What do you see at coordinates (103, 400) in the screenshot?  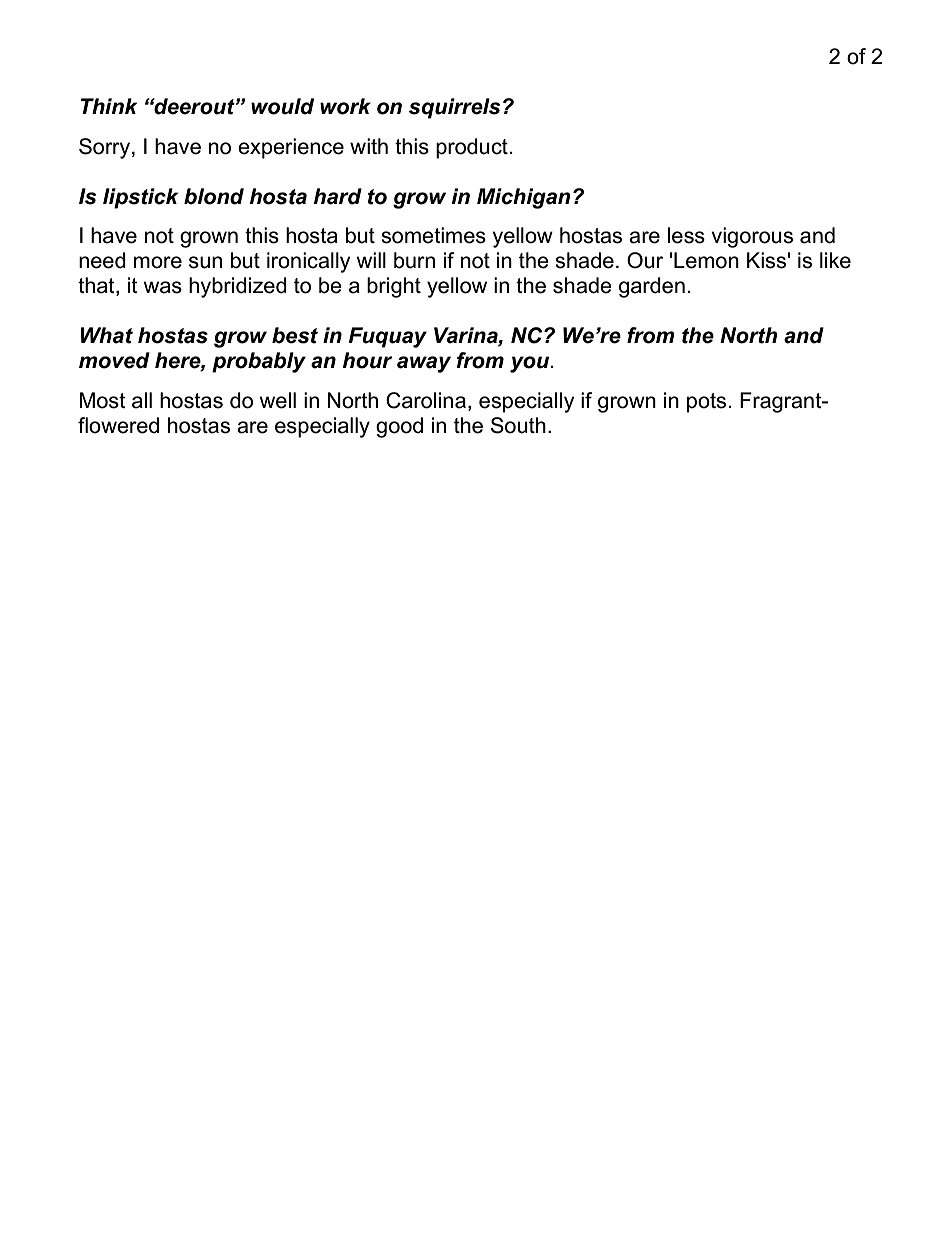 I see `Most` at bounding box center [103, 400].
